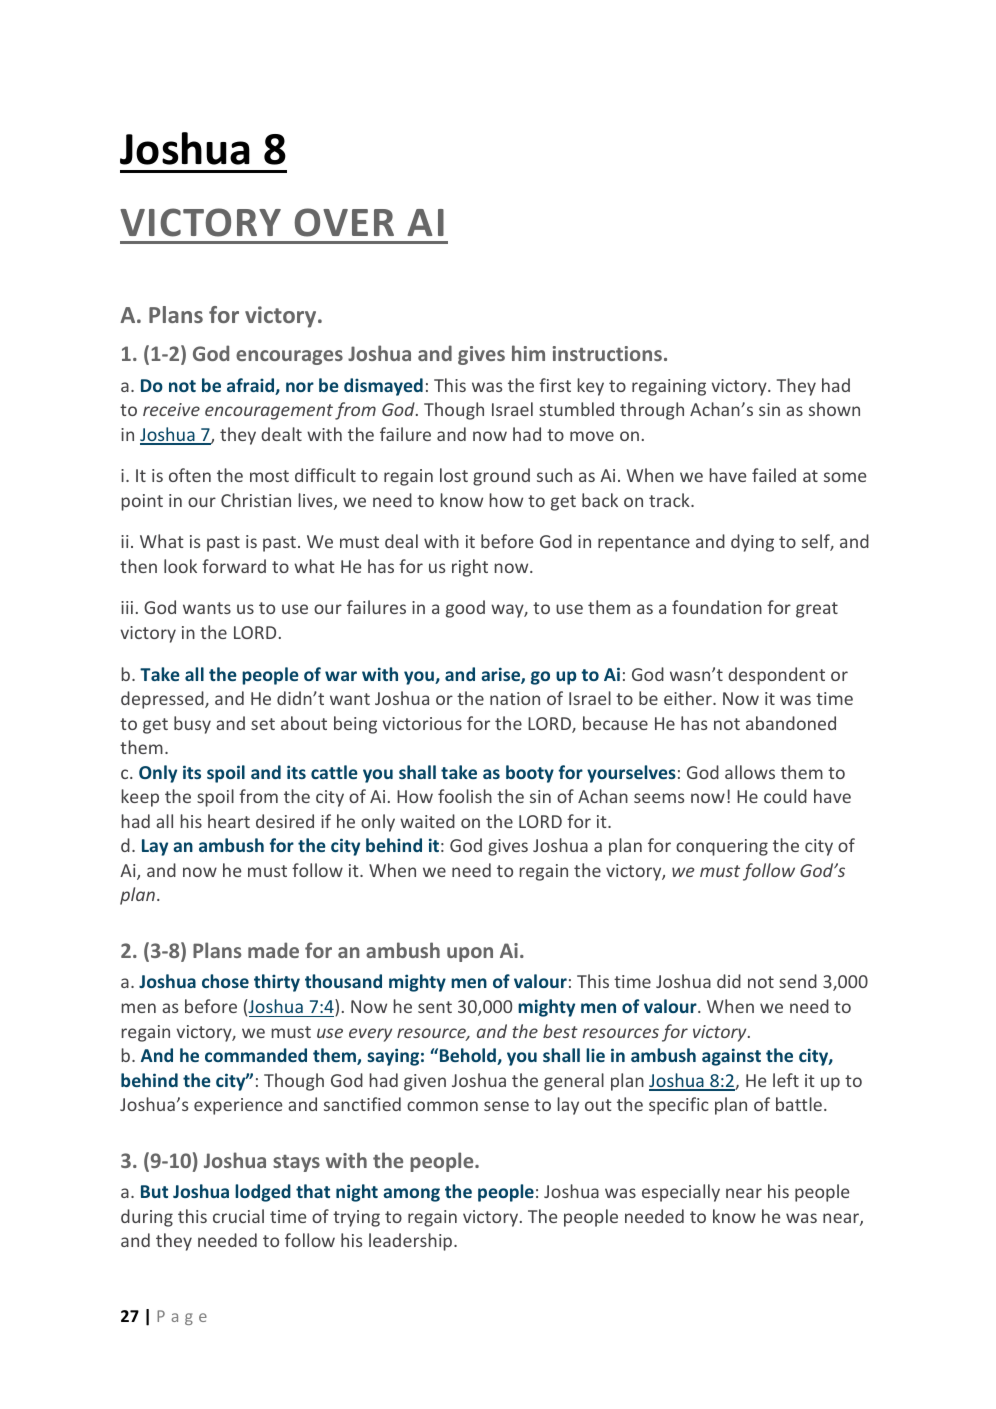 Image resolution: width=996 pixels, height=1409 pixels. Describe the element at coordinates (528, 353) in the image. I see `him` at that location.
